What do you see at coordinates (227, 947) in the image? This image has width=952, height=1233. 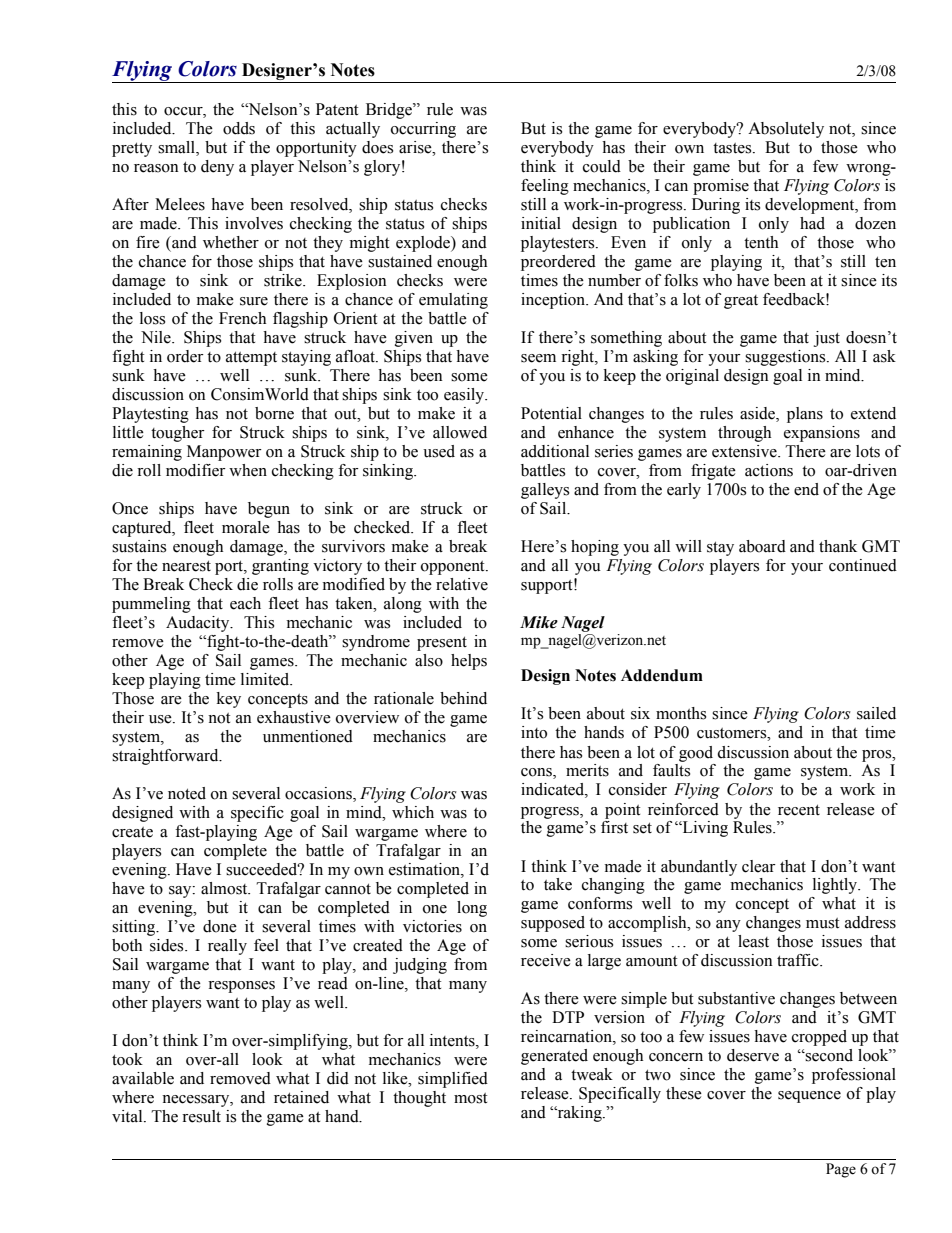 I see `really` at bounding box center [227, 947].
